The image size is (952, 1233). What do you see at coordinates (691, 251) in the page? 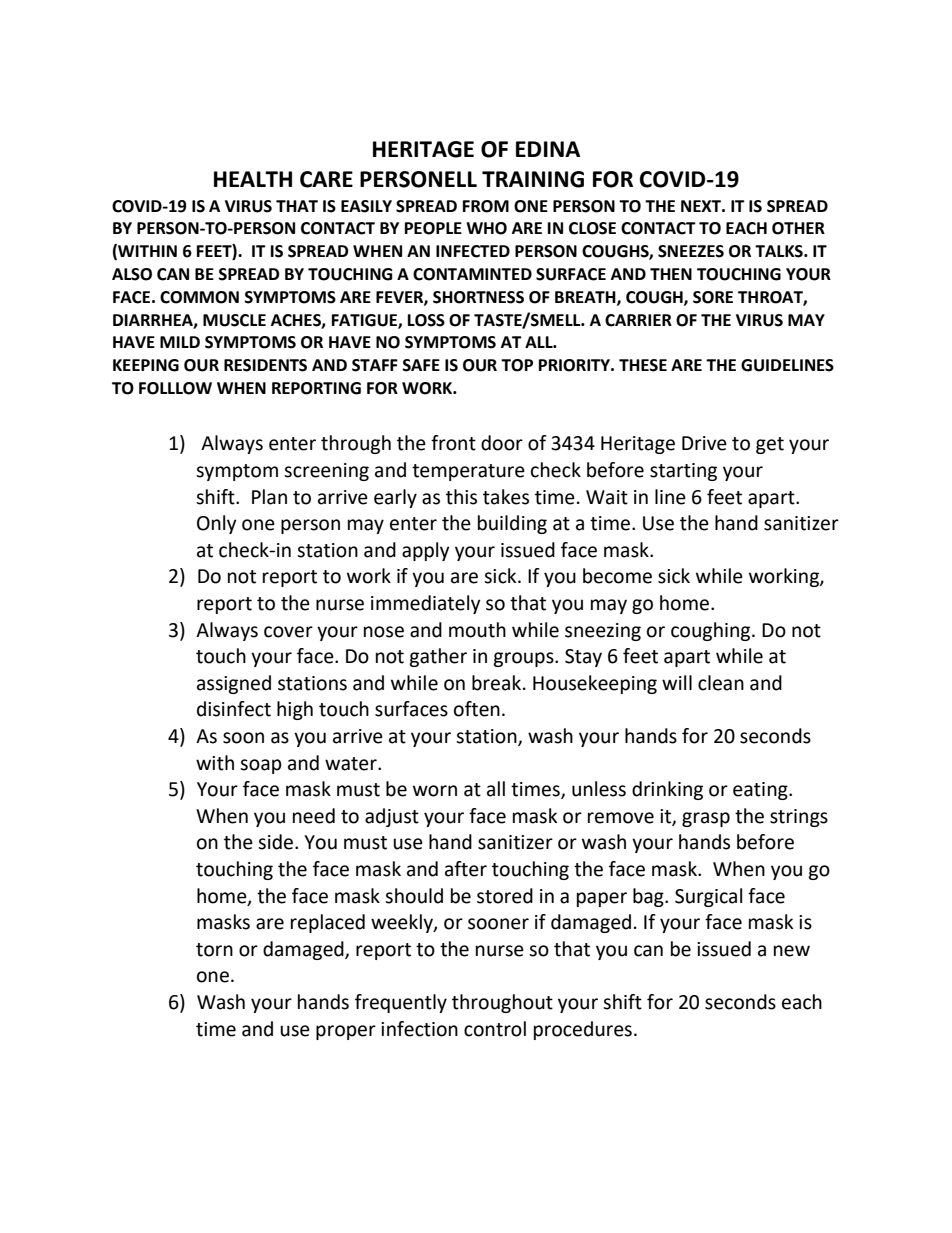
I see `SNEEZES` at bounding box center [691, 251].
